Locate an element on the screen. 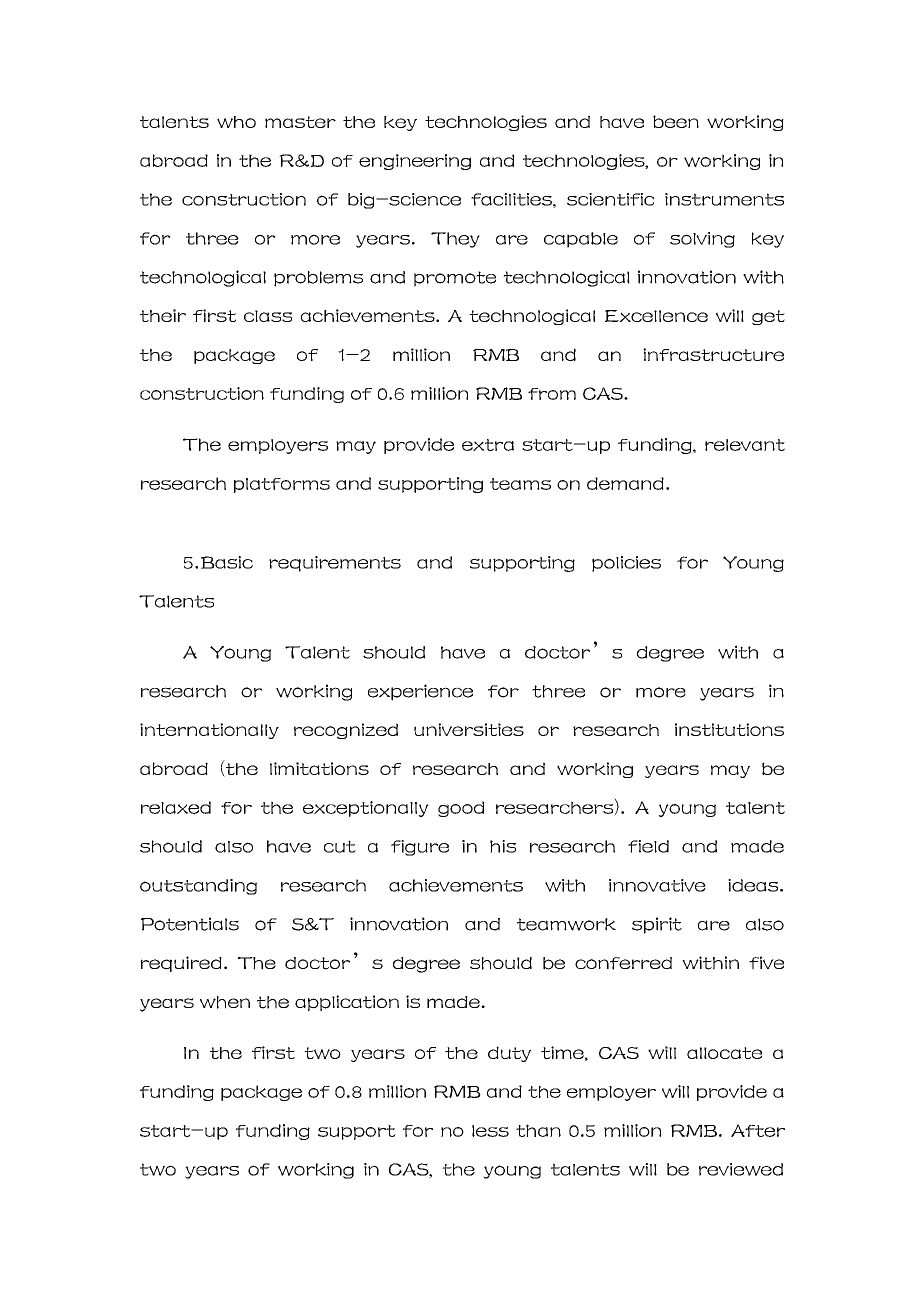  who is located at coordinates (236, 122).
